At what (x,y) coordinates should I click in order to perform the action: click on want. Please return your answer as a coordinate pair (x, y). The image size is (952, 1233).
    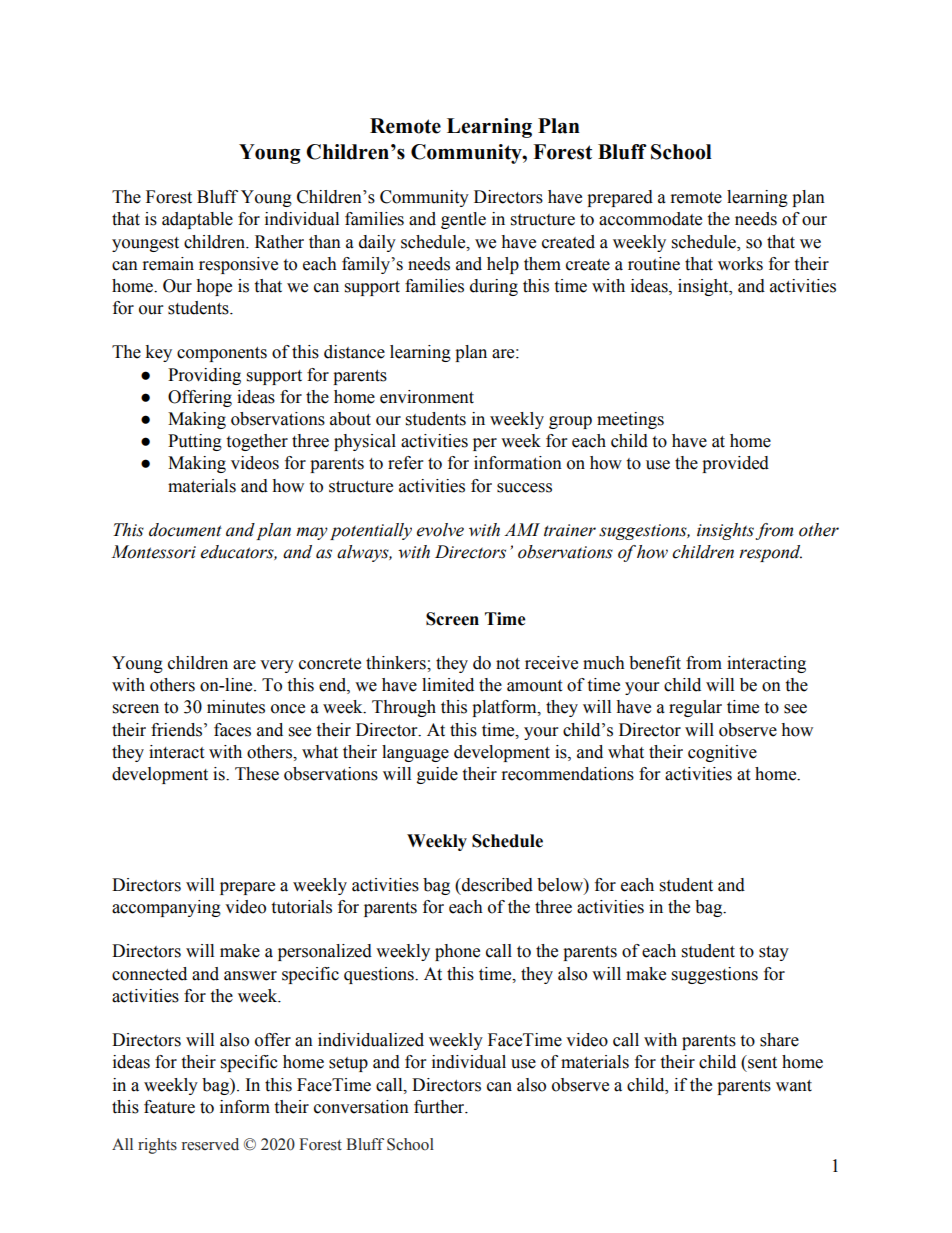
    Looking at the image, I should click on (794, 1086).
